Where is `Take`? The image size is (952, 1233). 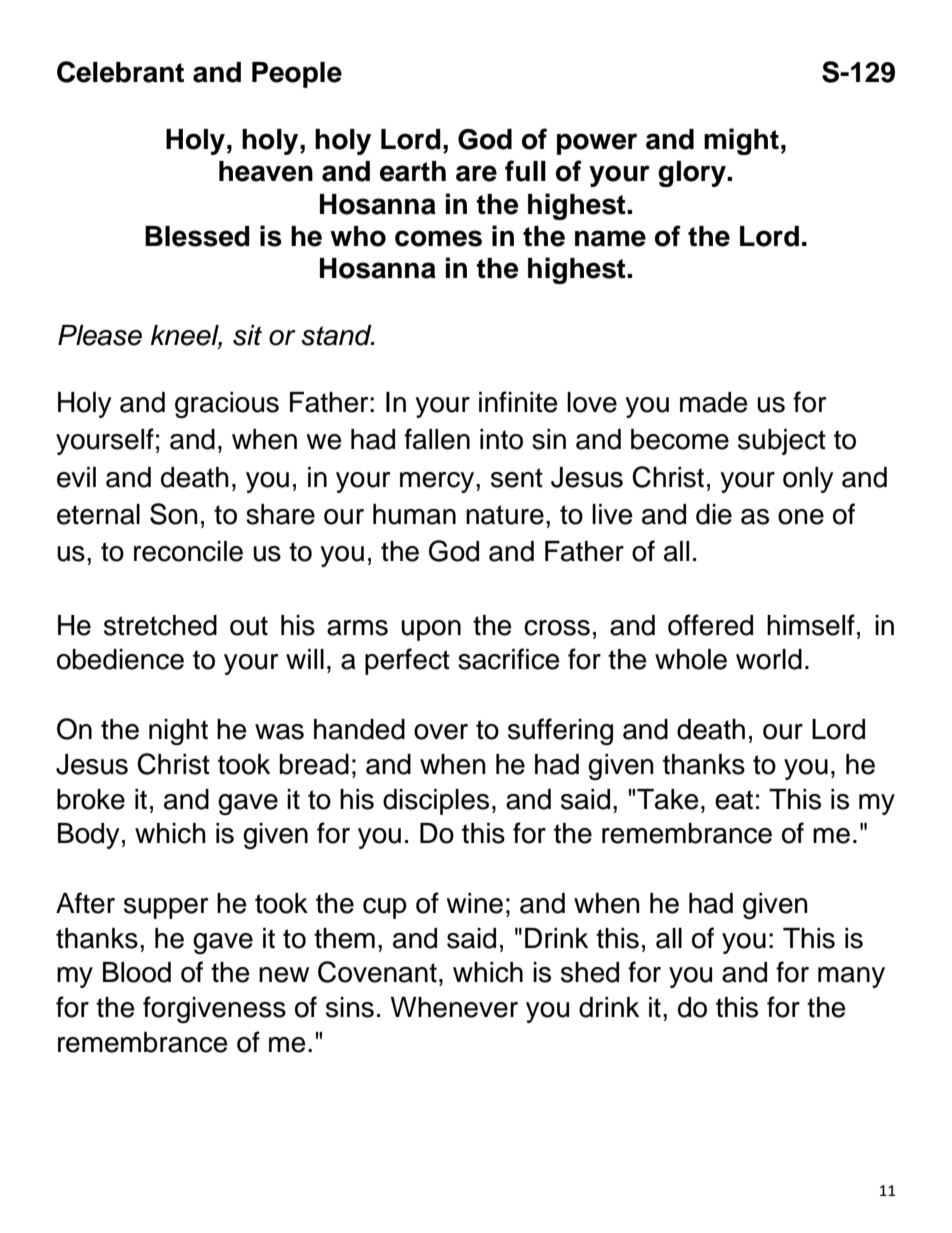
Take is located at coordinates (668, 799).
